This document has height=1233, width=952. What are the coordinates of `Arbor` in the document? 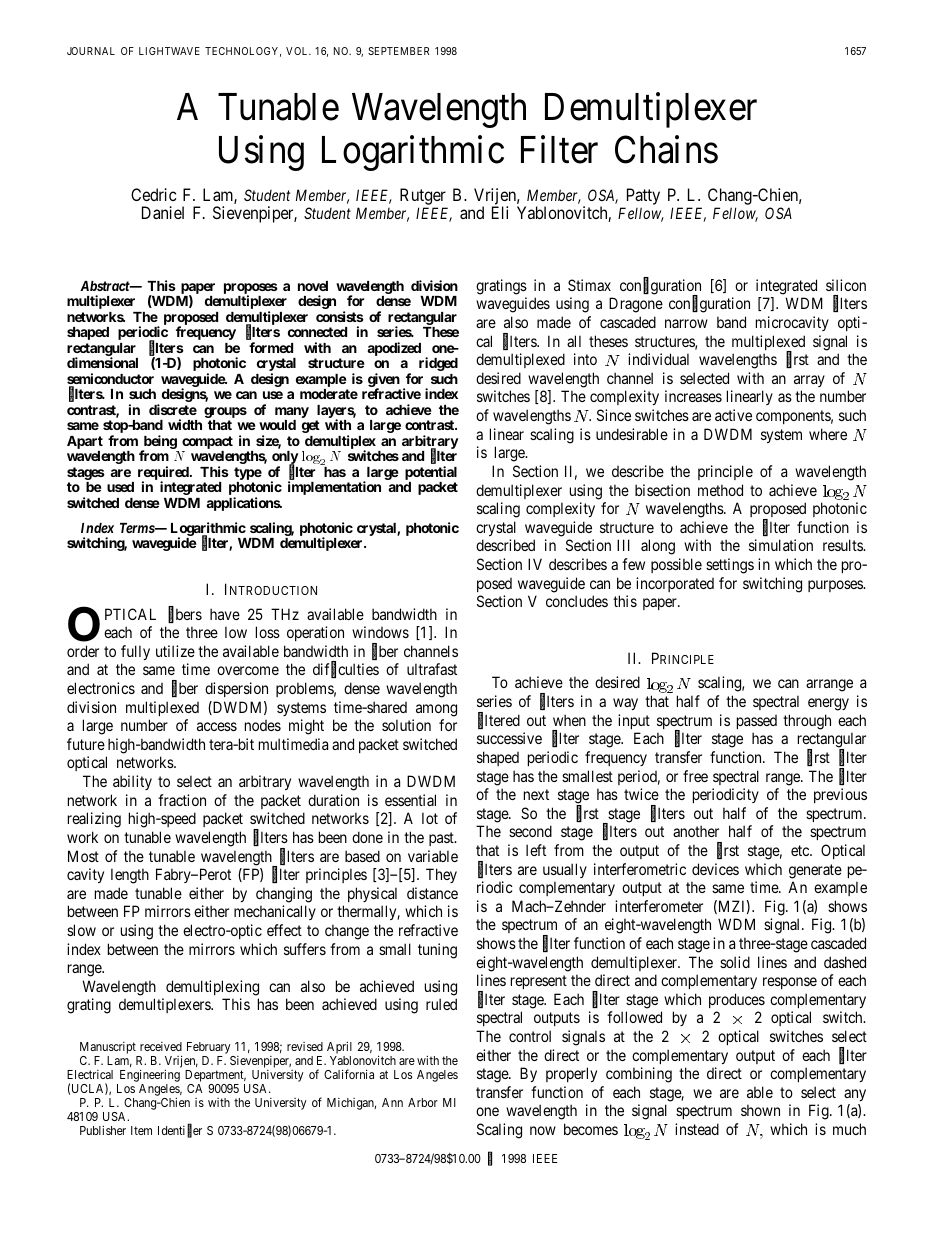 It's located at (423, 1102).
